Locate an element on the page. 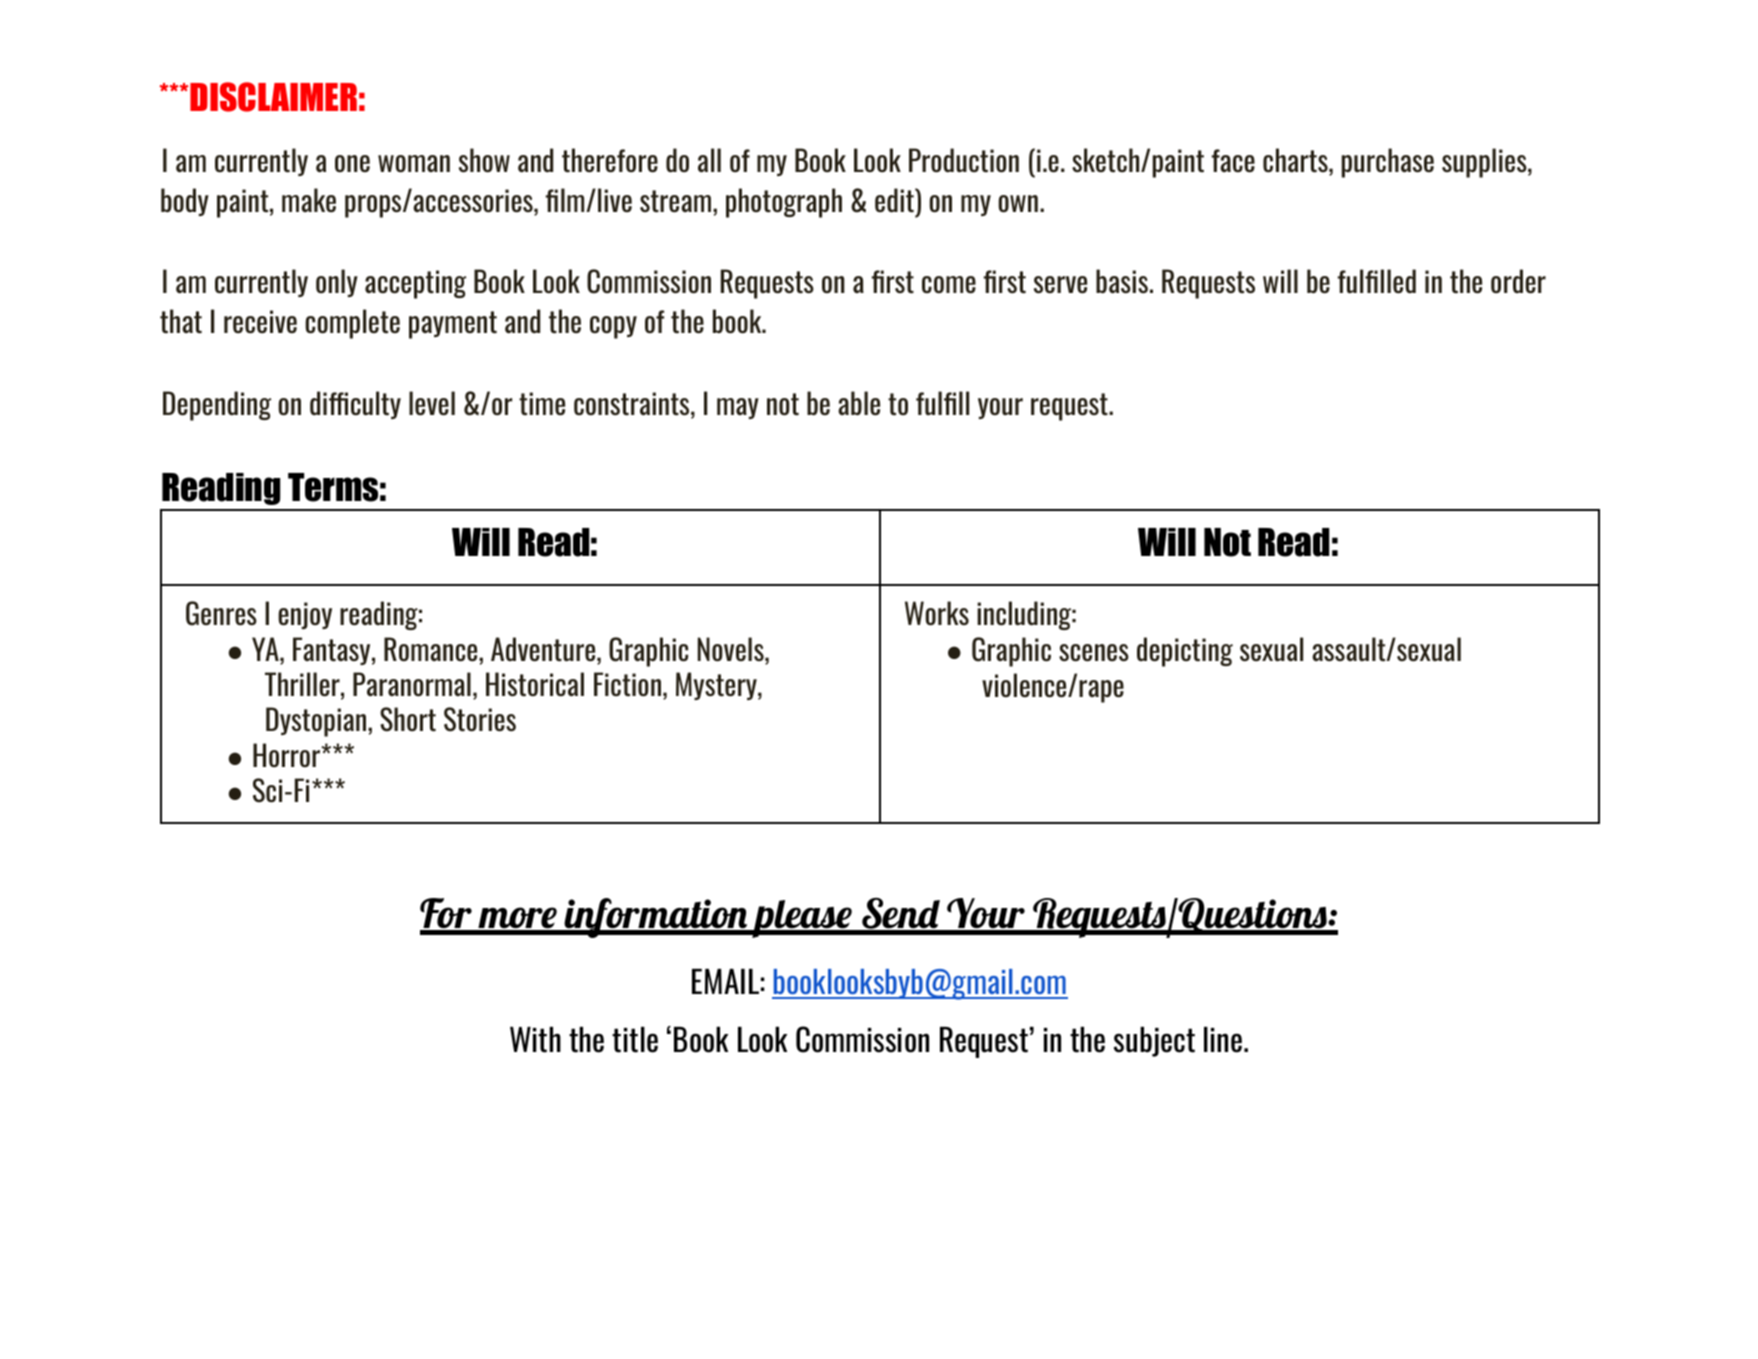  able is located at coordinates (859, 403).
